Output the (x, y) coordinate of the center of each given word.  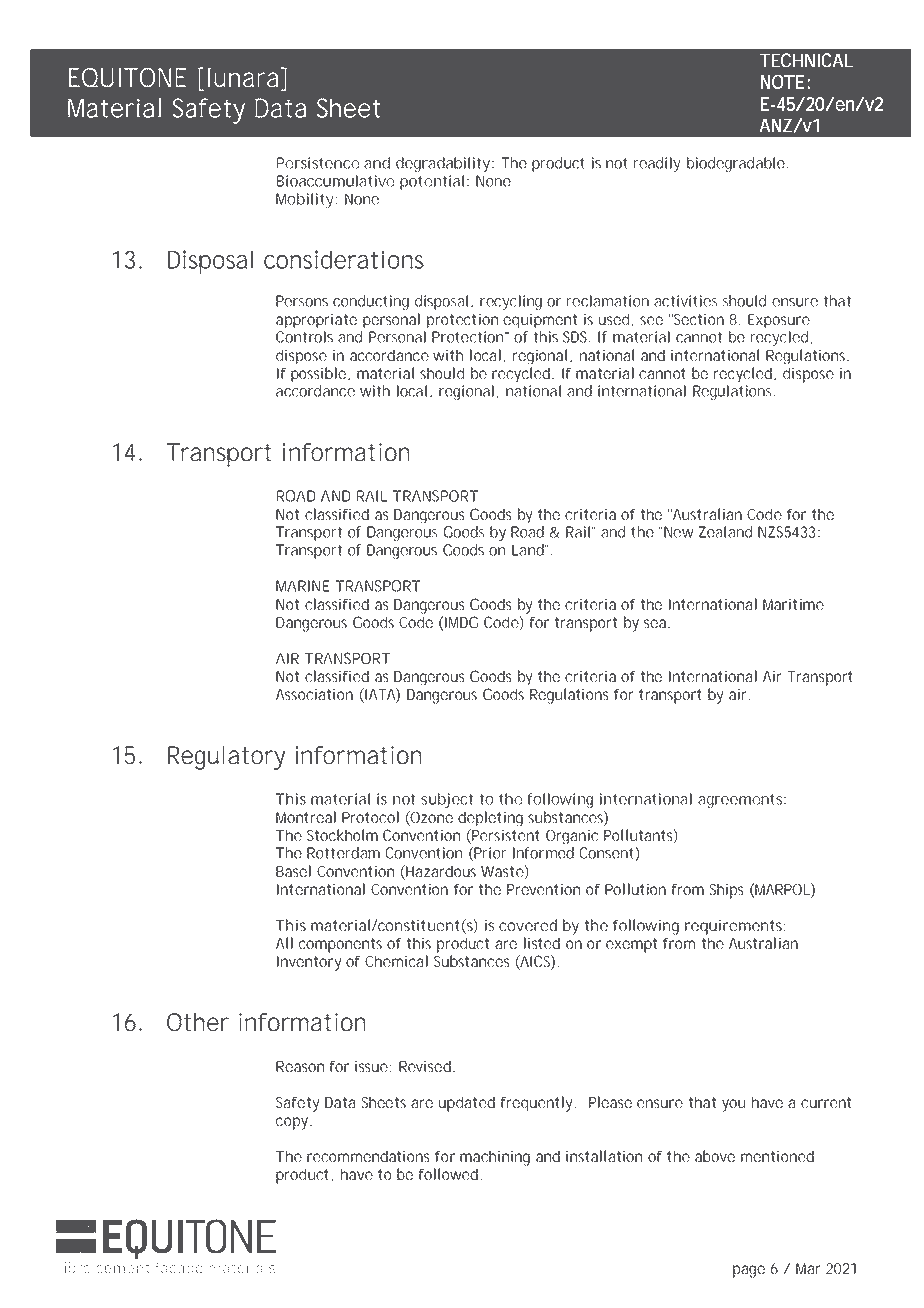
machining (495, 1158)
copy (292, 1123)
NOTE (782, 82)
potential (432, 182)
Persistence (318, 163)
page (749, 1271)
